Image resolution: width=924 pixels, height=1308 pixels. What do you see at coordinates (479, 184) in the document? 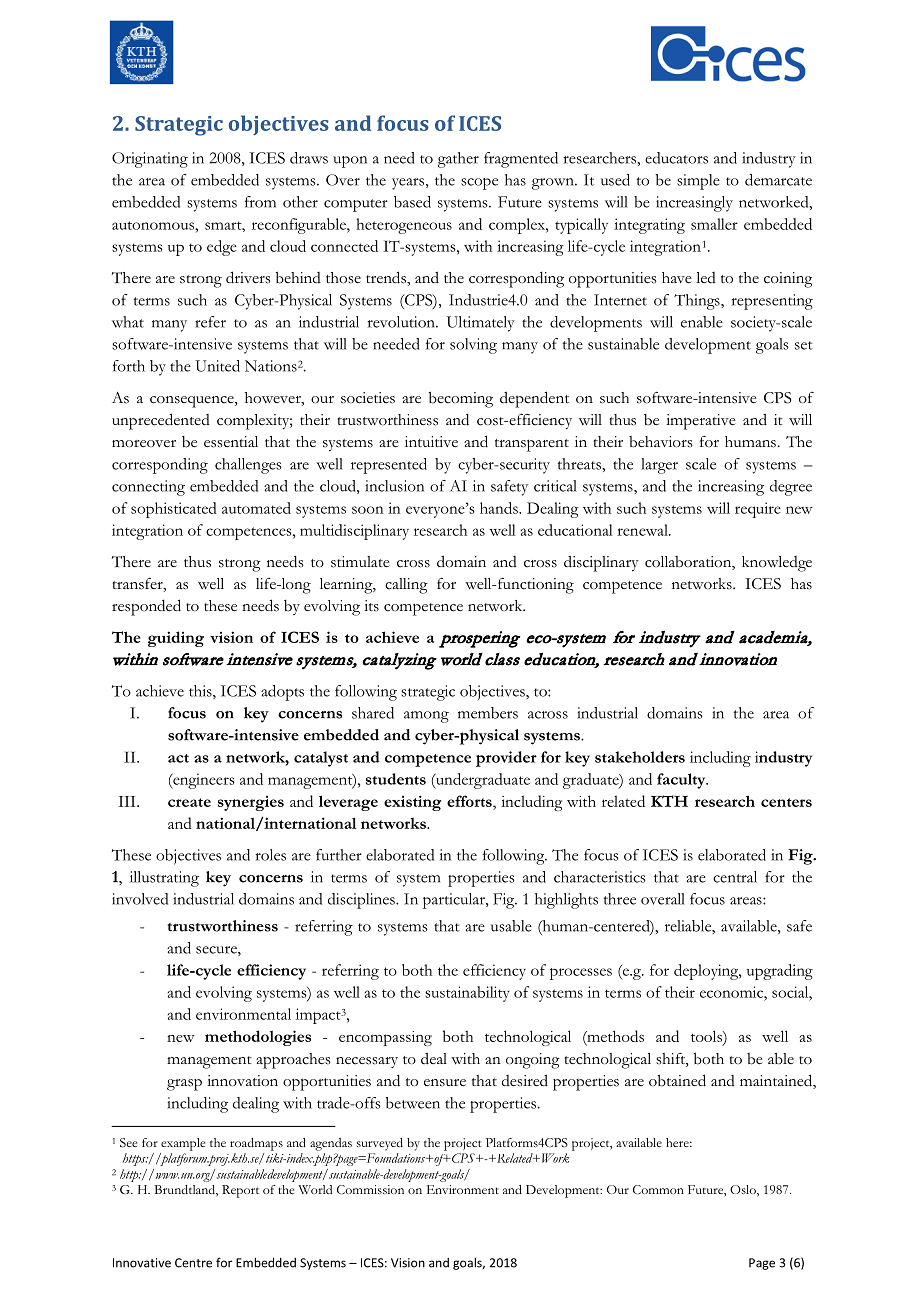
I see `scope` at bounding box center [479, 184].
